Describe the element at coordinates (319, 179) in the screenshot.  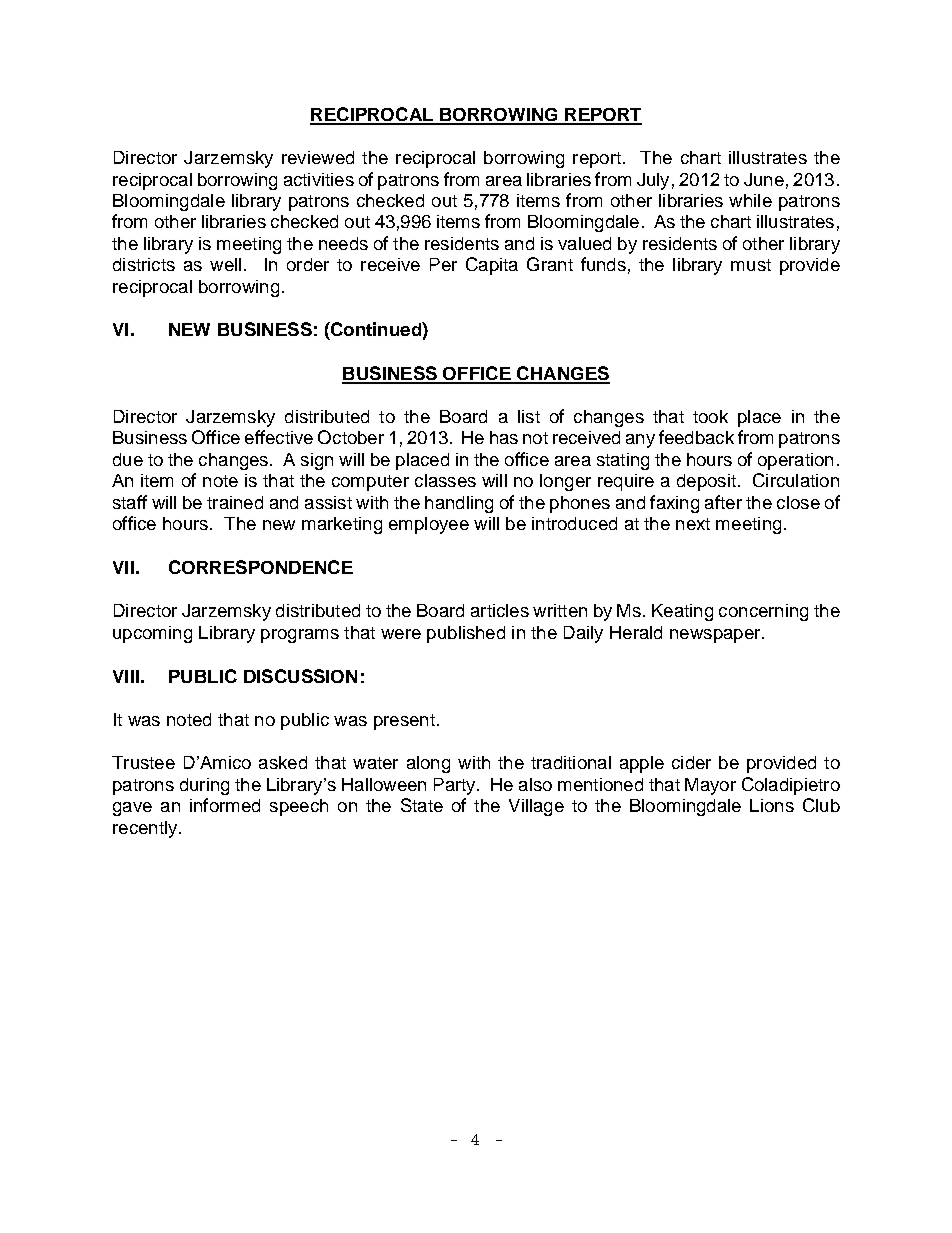
I see `activities` at that location.
